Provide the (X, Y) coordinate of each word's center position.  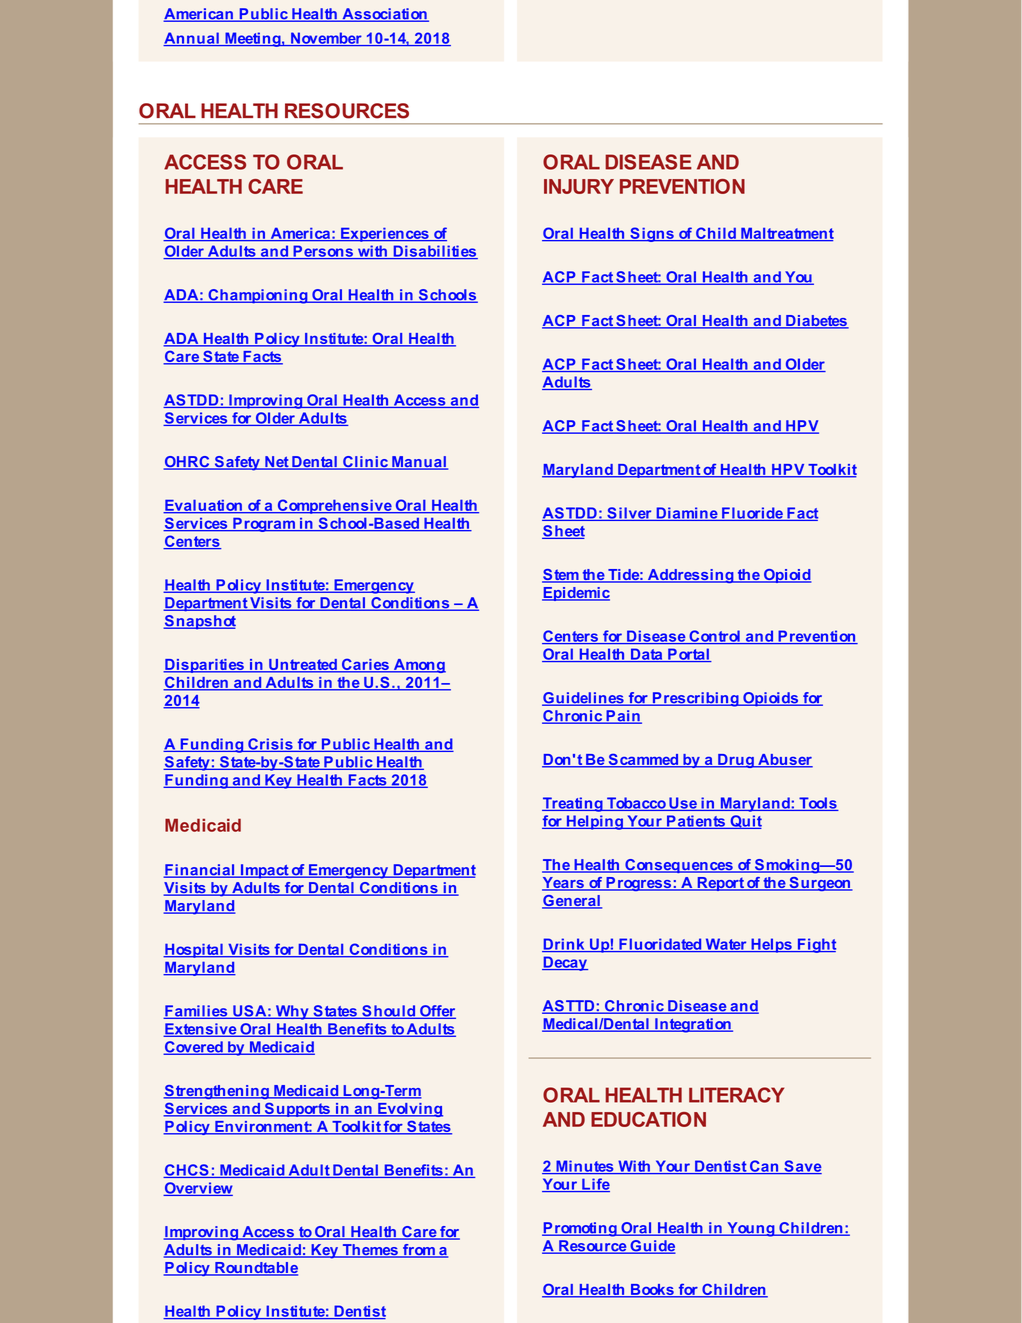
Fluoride (752, 514)
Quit (745, 822)
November (326, 39)
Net (277, 463)
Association (384, 15)
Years (564, 884)
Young (751, 1229)
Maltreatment (786, 234)
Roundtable (255, 1269)
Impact (264, 871)
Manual (419, 463)
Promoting (580, 1229)
